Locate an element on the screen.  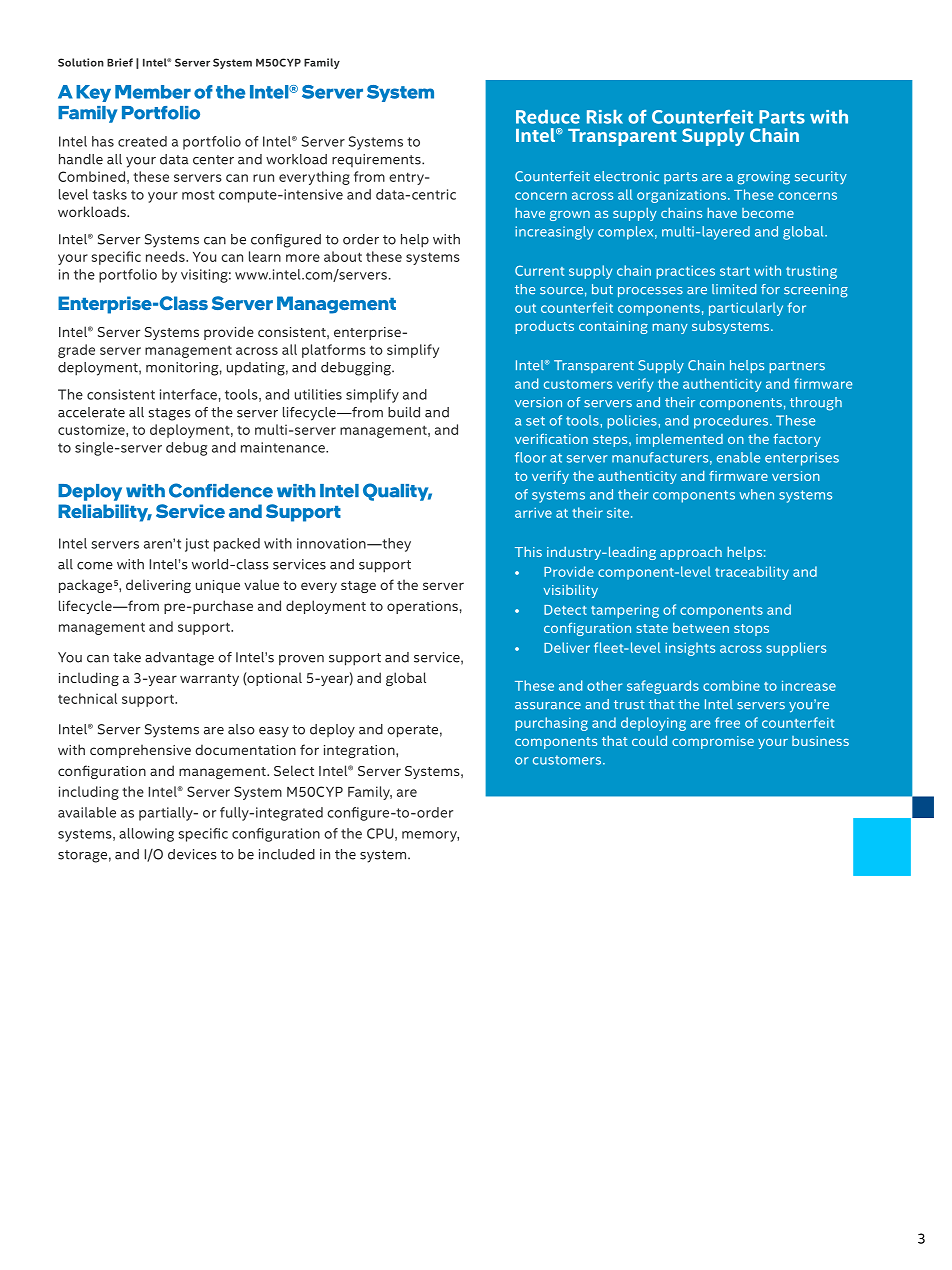
Reduce is located at coordinates (548, 117).
